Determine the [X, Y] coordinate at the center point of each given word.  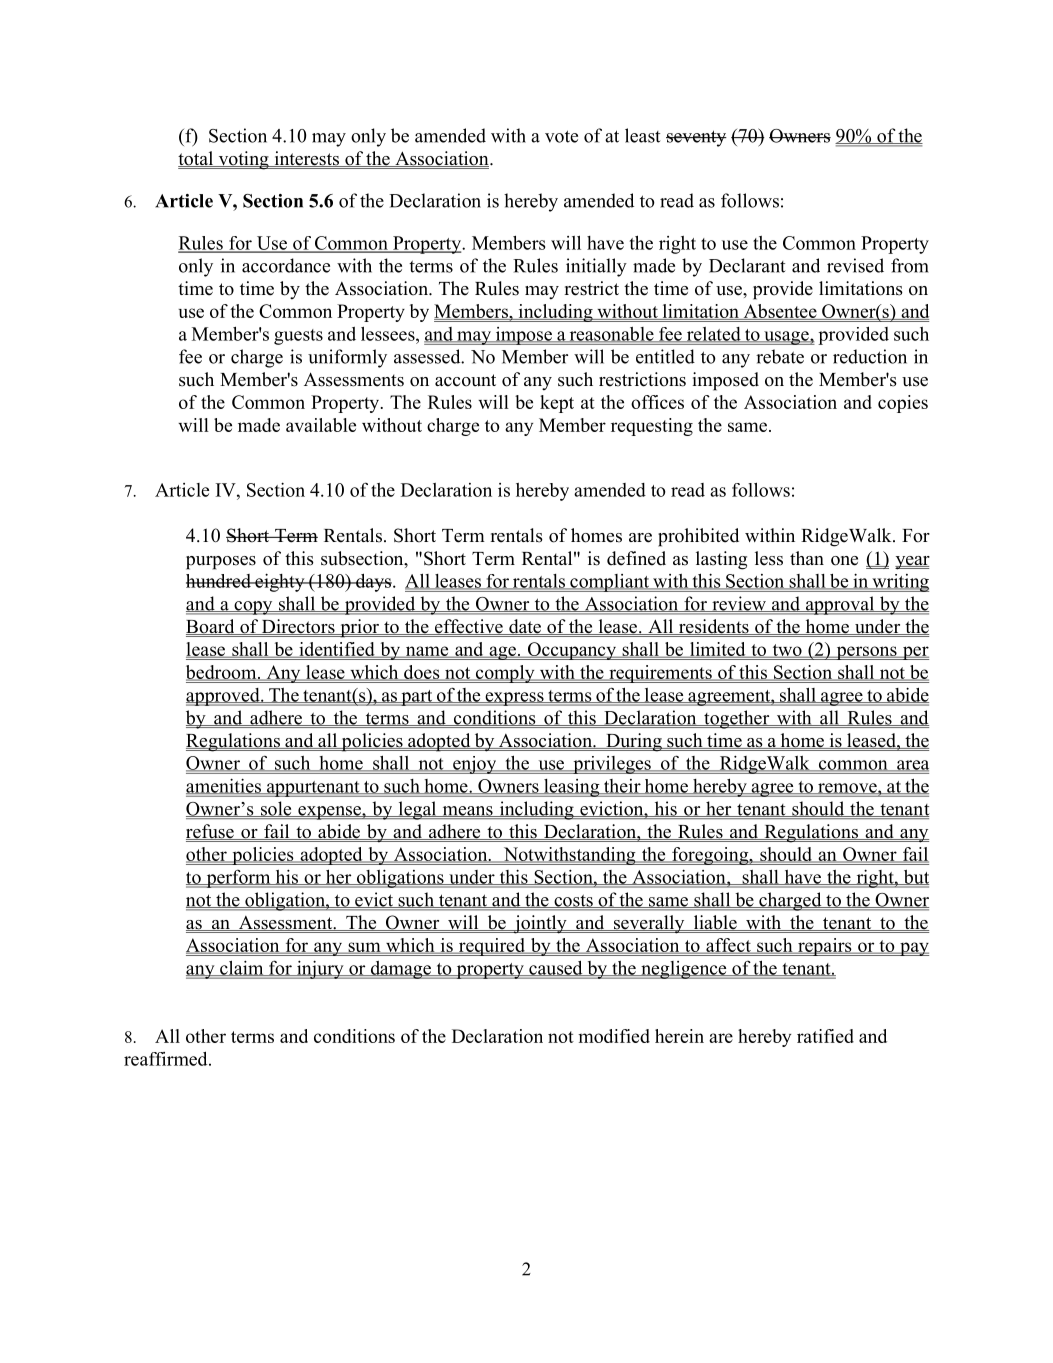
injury [320, 969]
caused [556, 968]
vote [561, 136]
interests [307, 159]
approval [840, 605]
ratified [825, 1036]
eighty [280, 582]
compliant [609, 583]
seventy [696, 138]
